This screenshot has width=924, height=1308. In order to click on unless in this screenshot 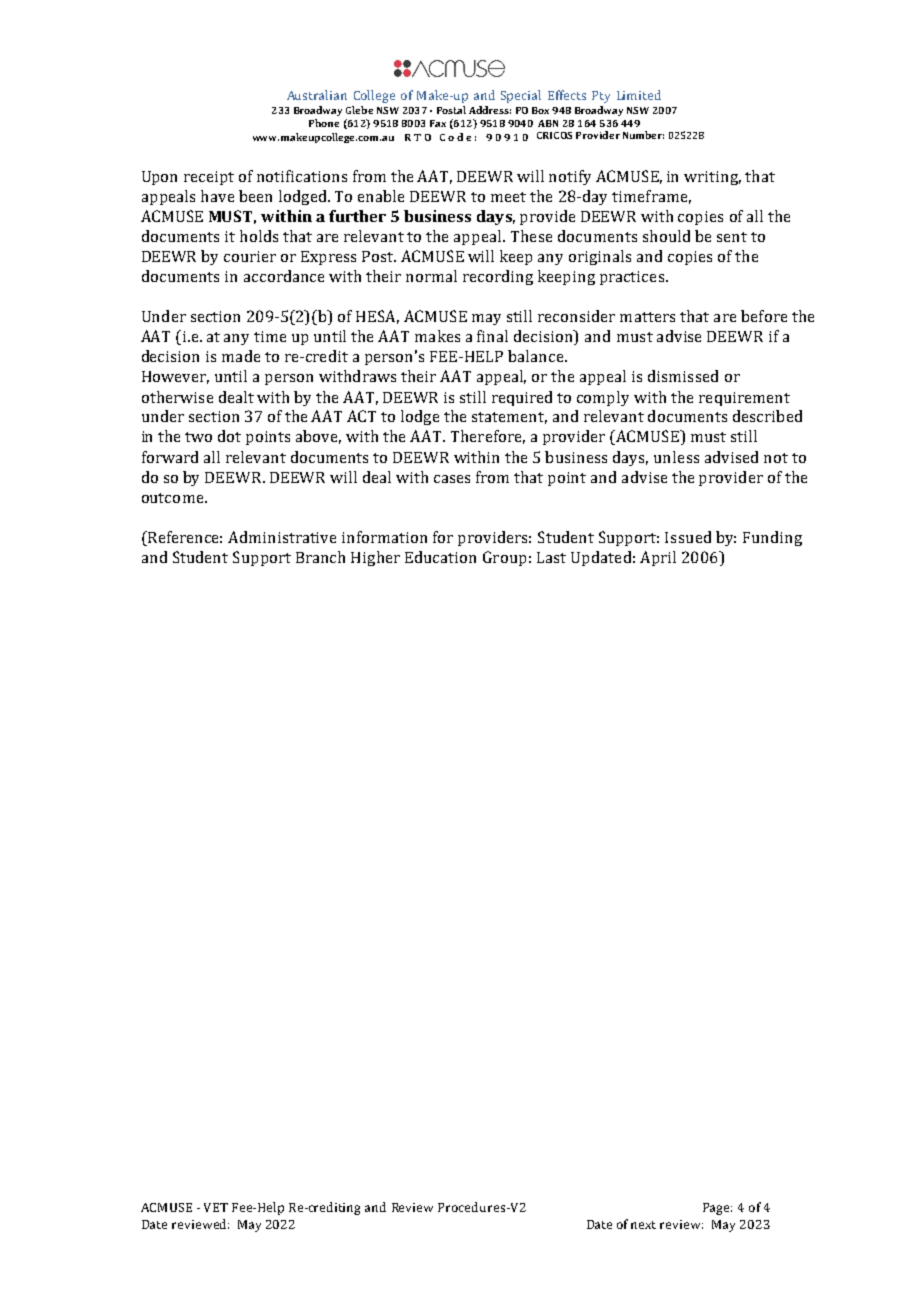, I will do `click(676, 457)`.
